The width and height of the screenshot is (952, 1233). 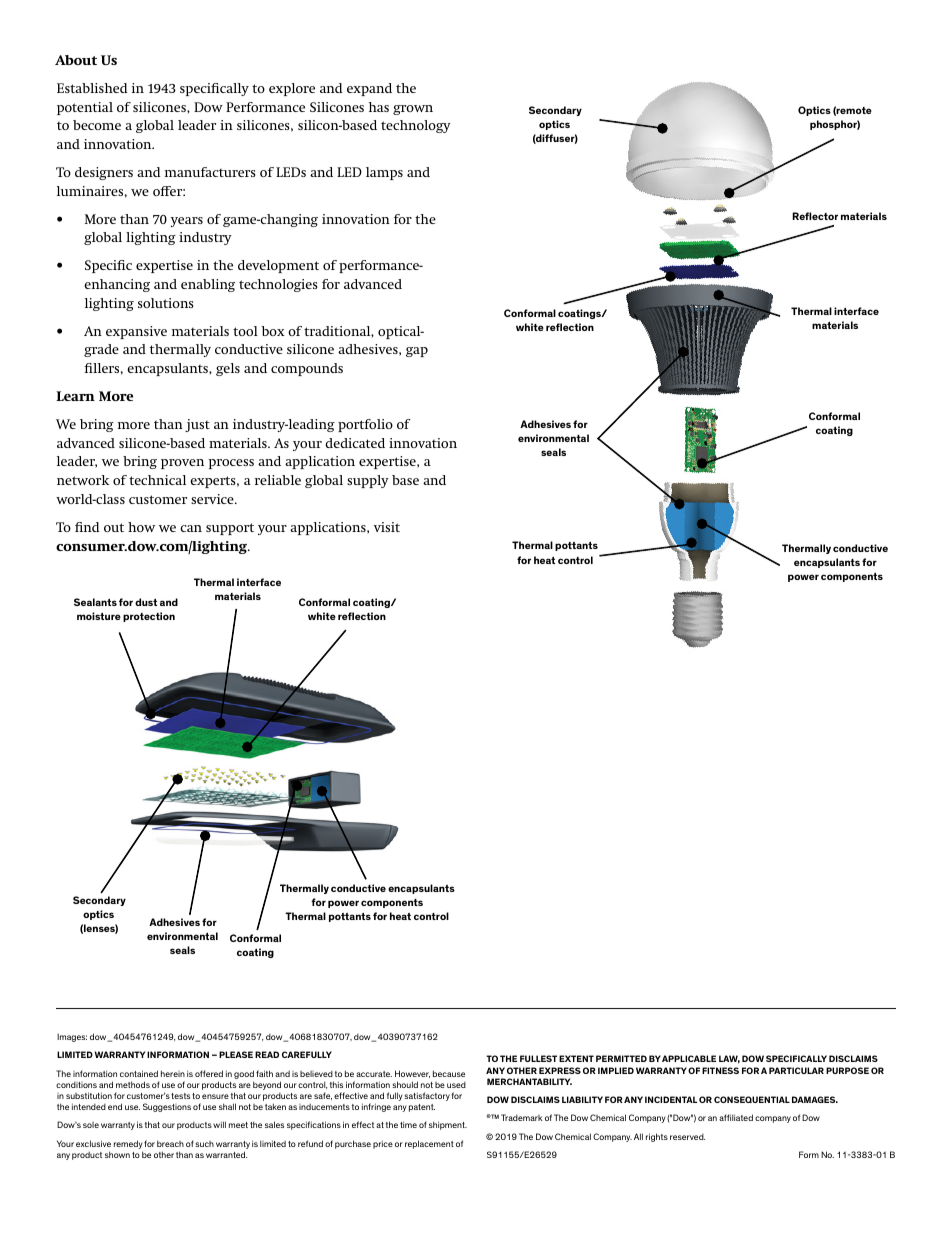 What do you see at coordinates (149, 617) in the screenshot?
I see `protection` at bounding box center [149, 617].
